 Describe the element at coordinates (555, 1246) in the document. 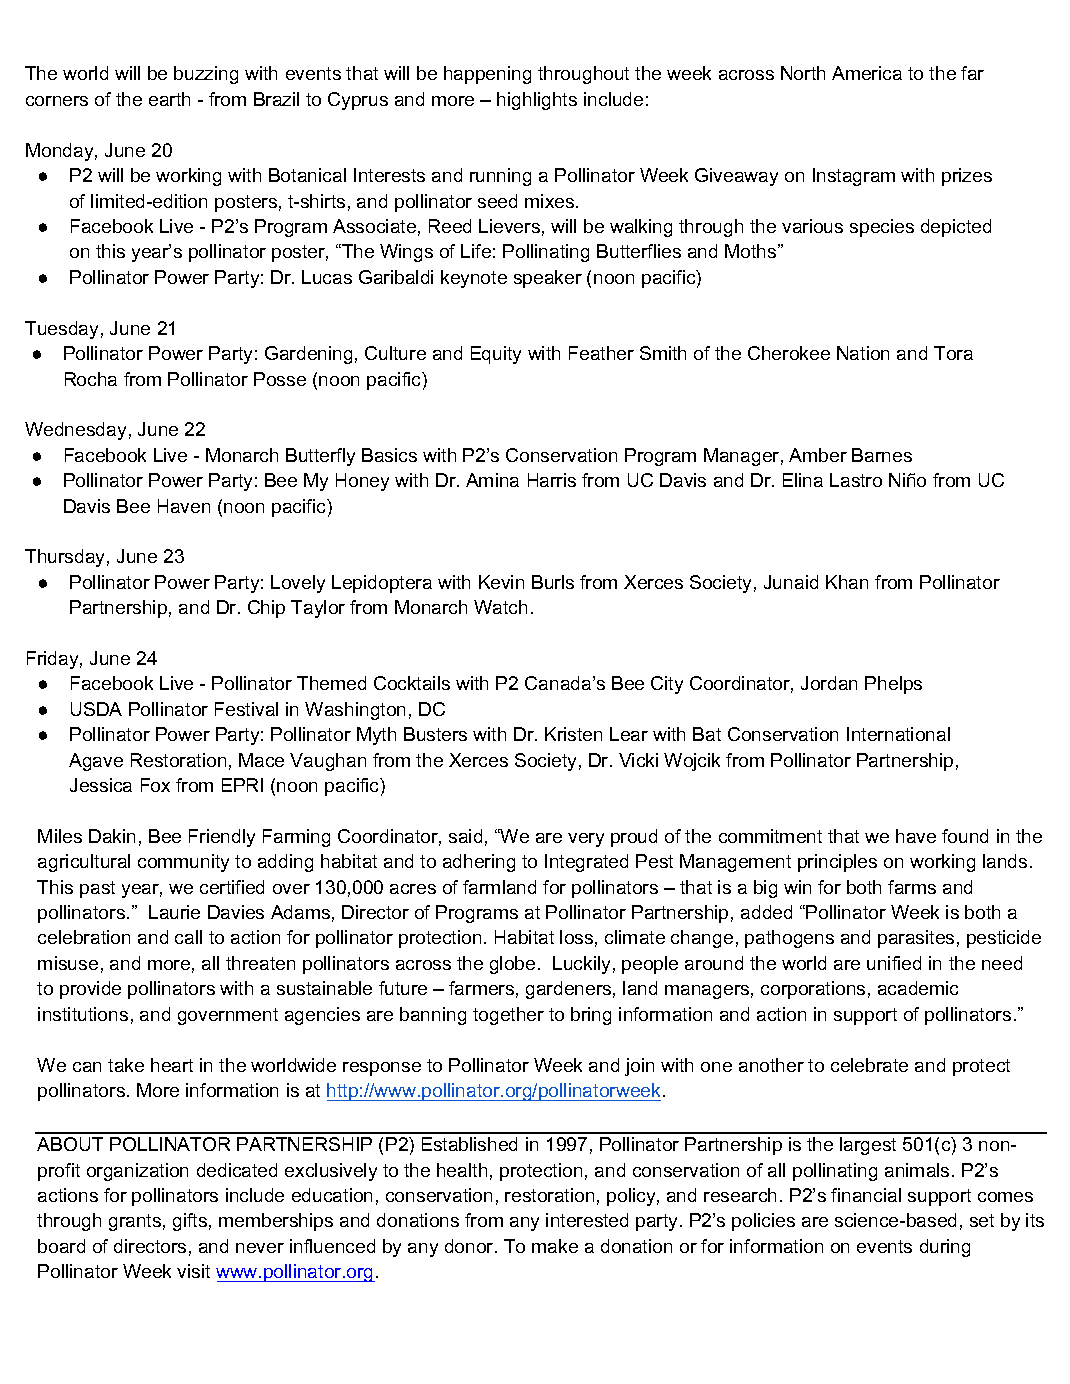

I see `make` at that location.
